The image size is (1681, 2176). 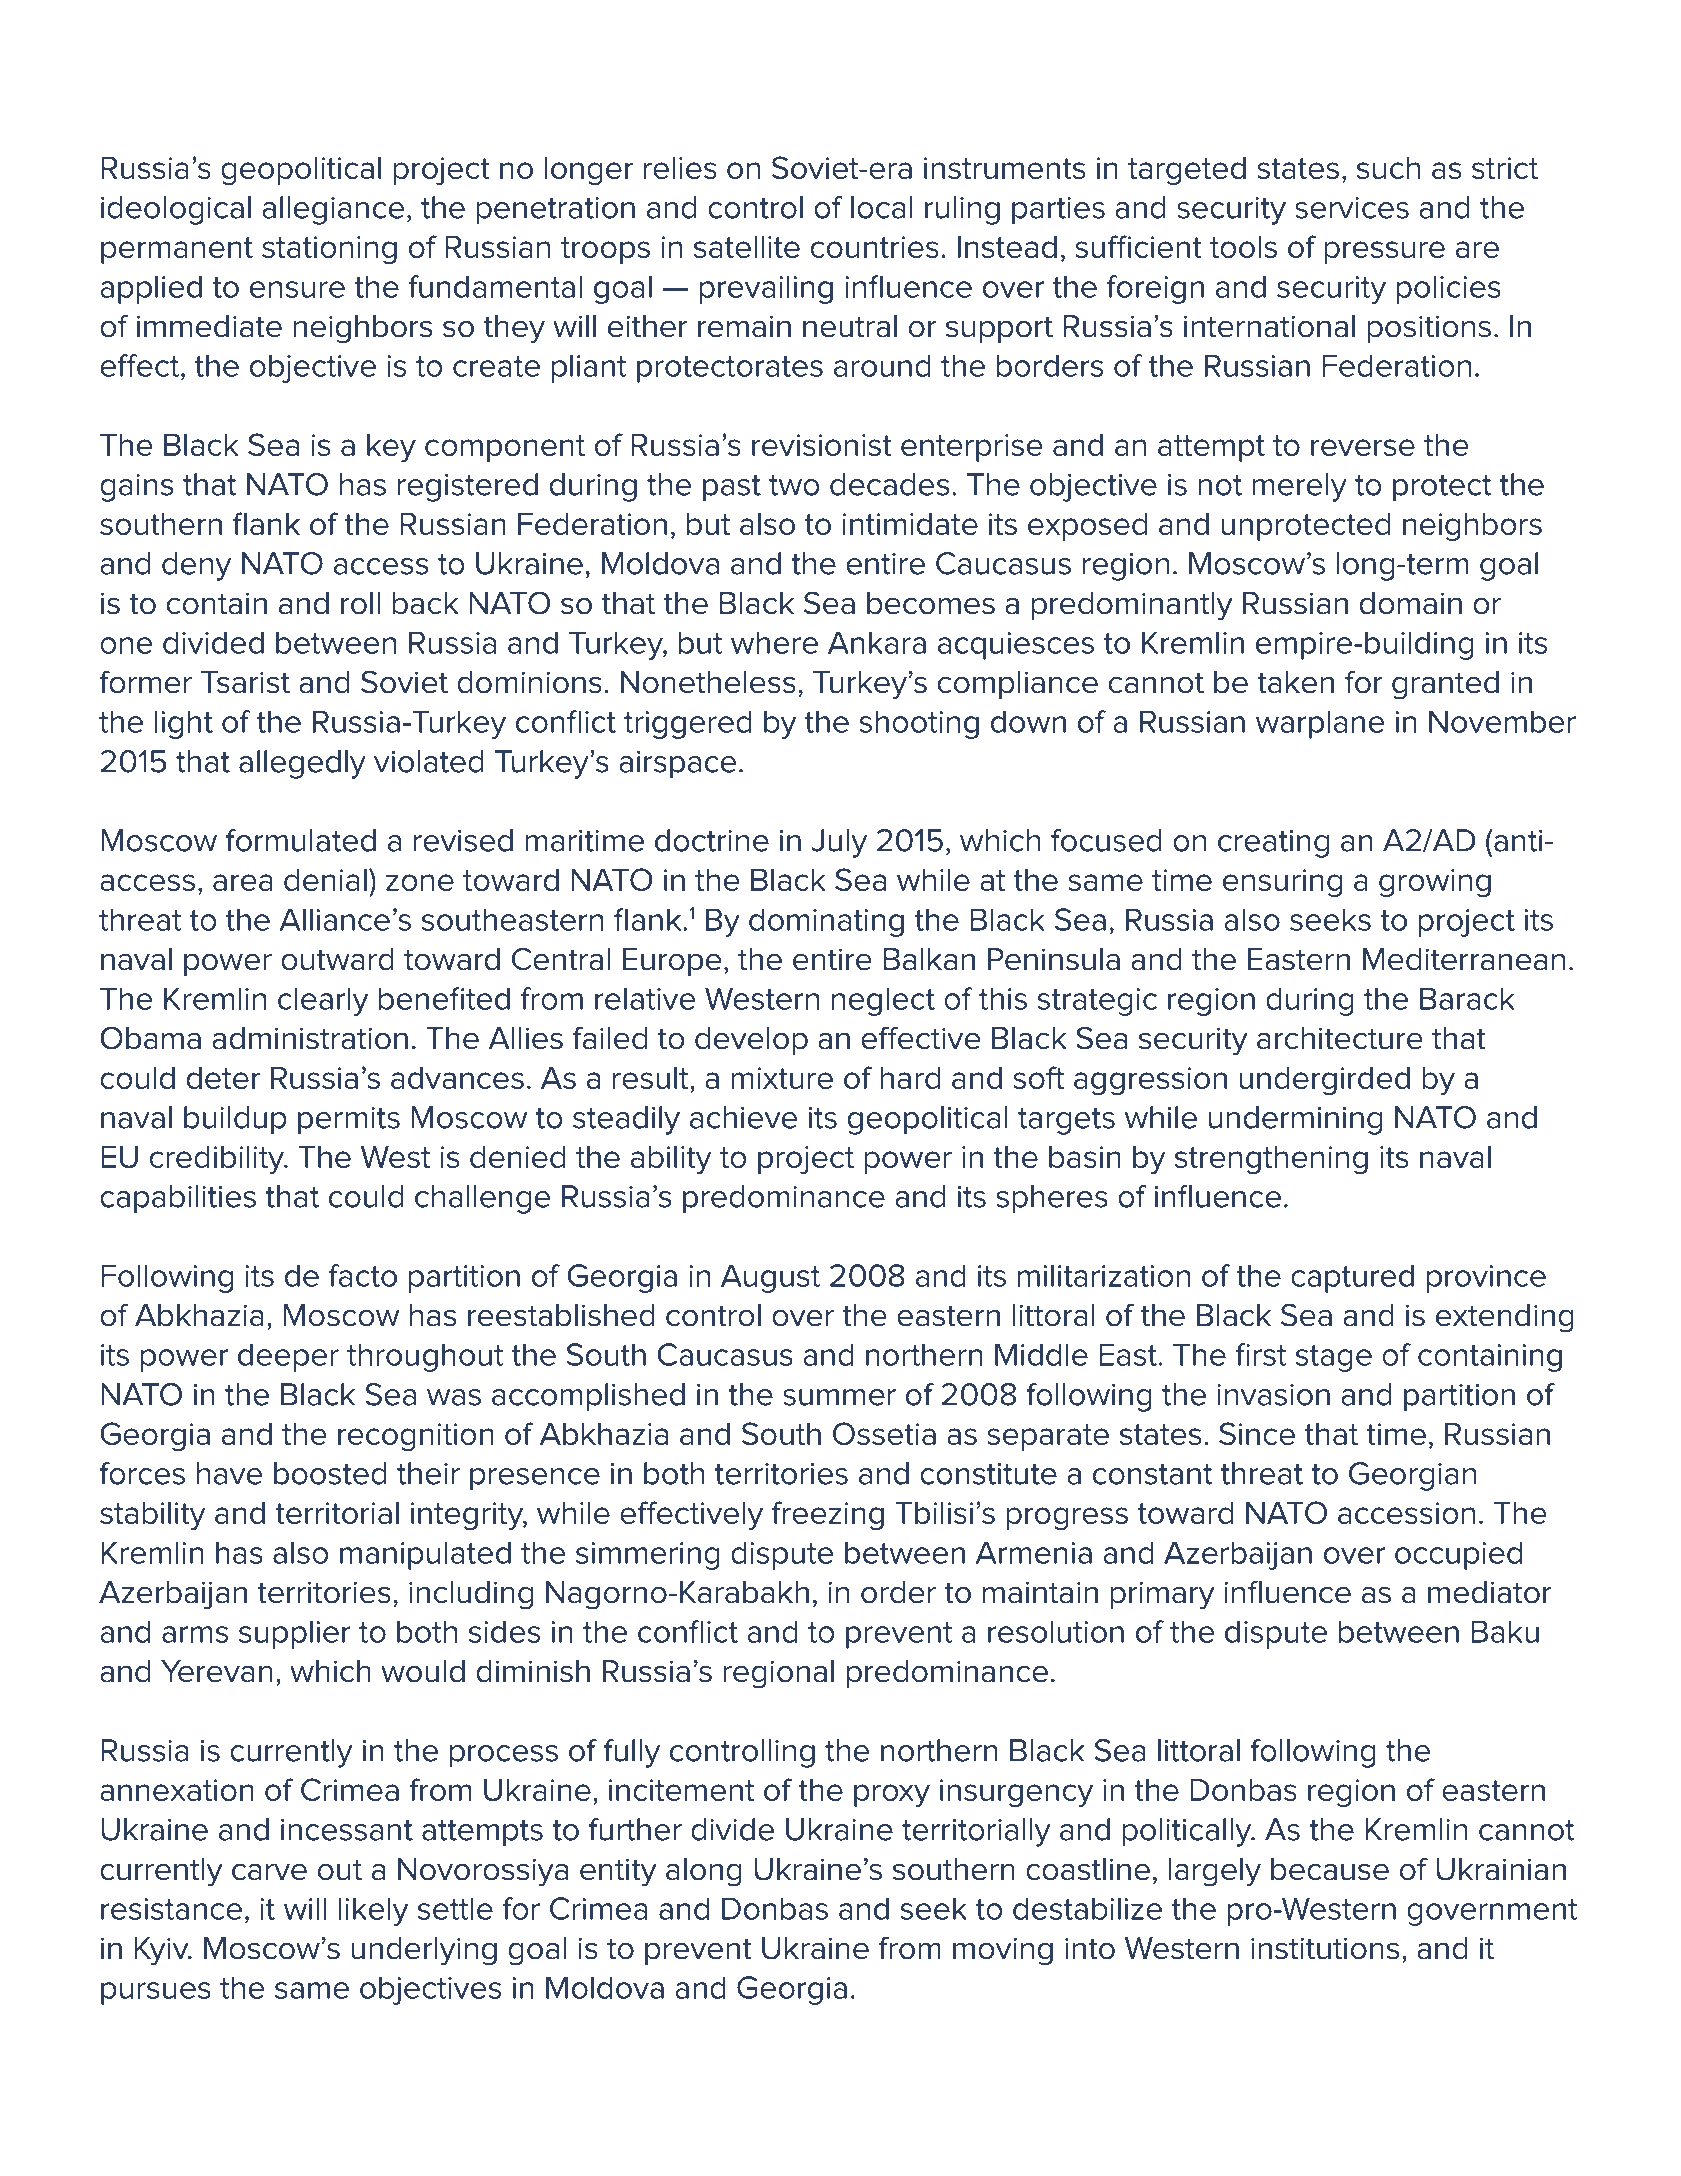 What do you see at coordinates (794, 485) in the document?
I see `two` at bounding box center [794, 485].
